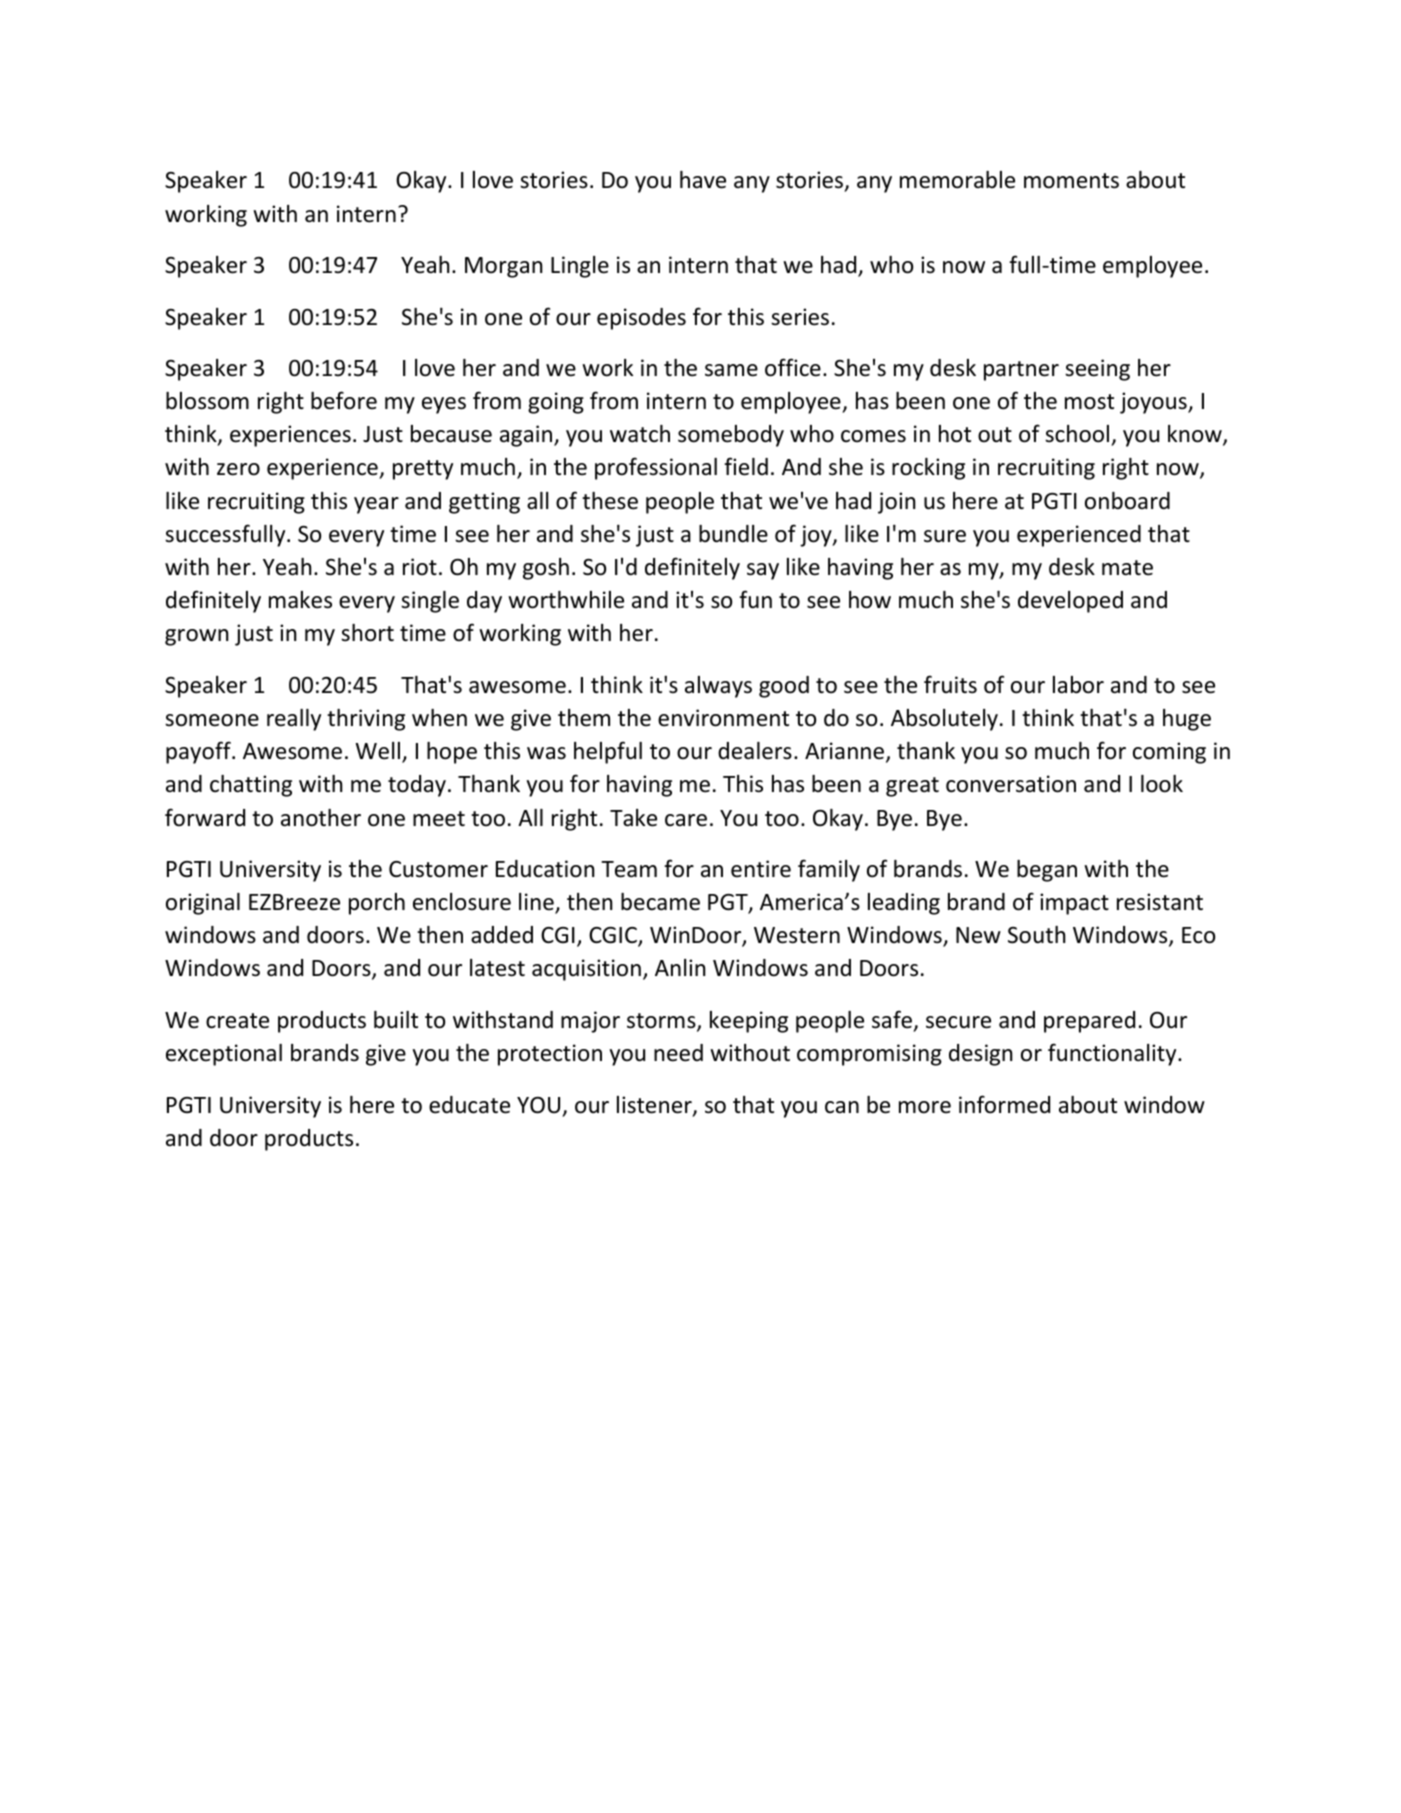  I want to click on moments, so click(1071, 181).
